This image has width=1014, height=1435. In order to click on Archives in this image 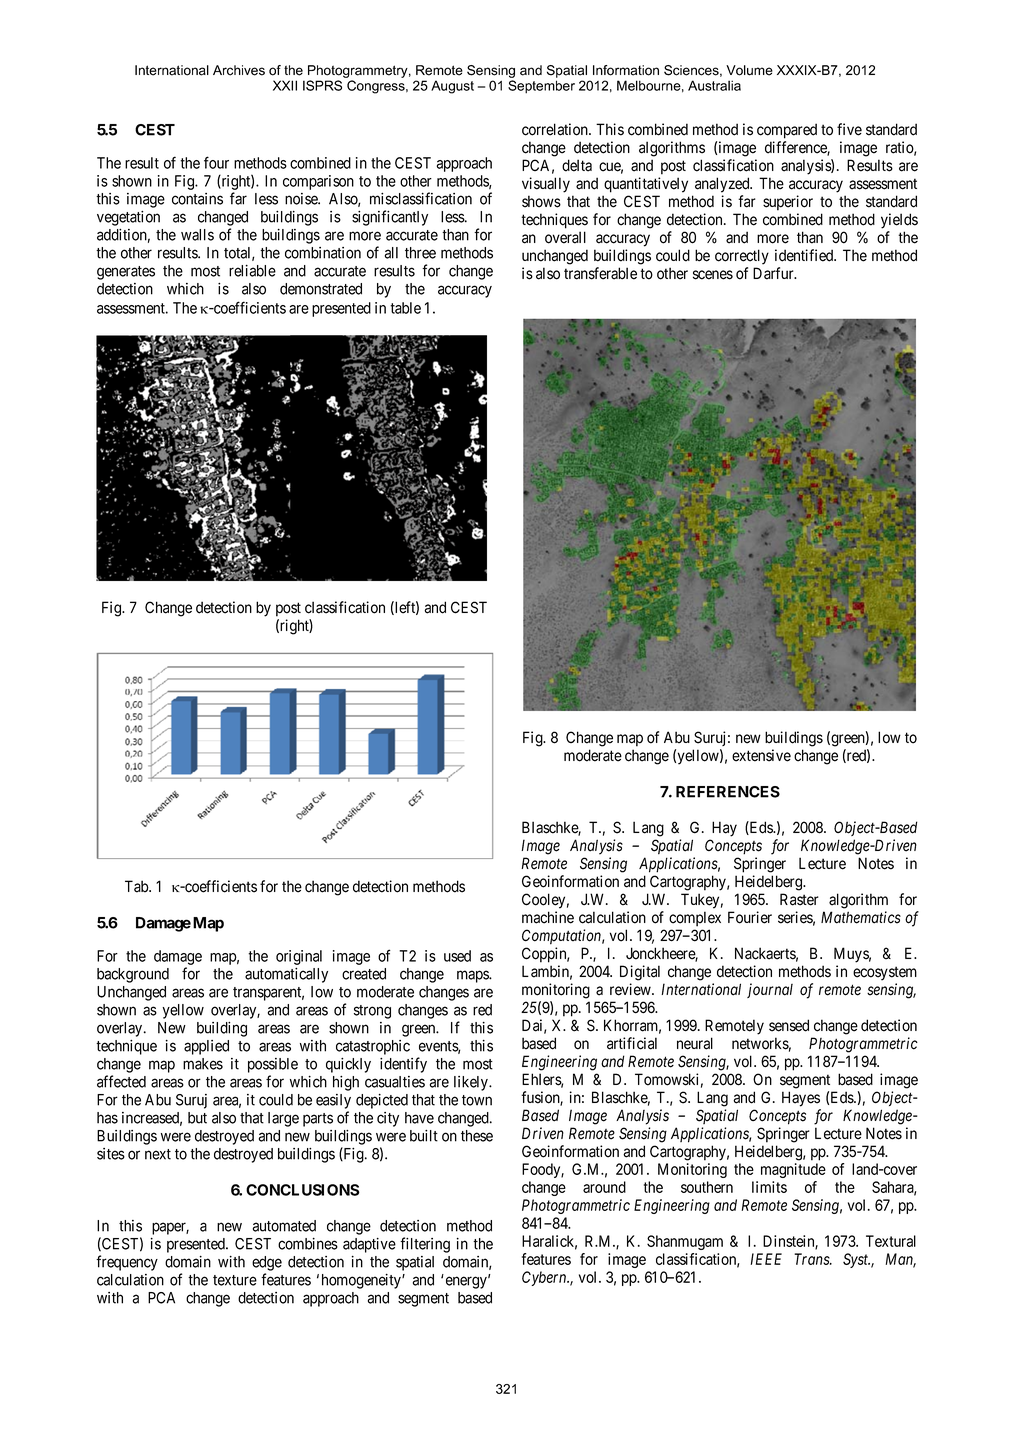, I will do `click(239, 70)`.
